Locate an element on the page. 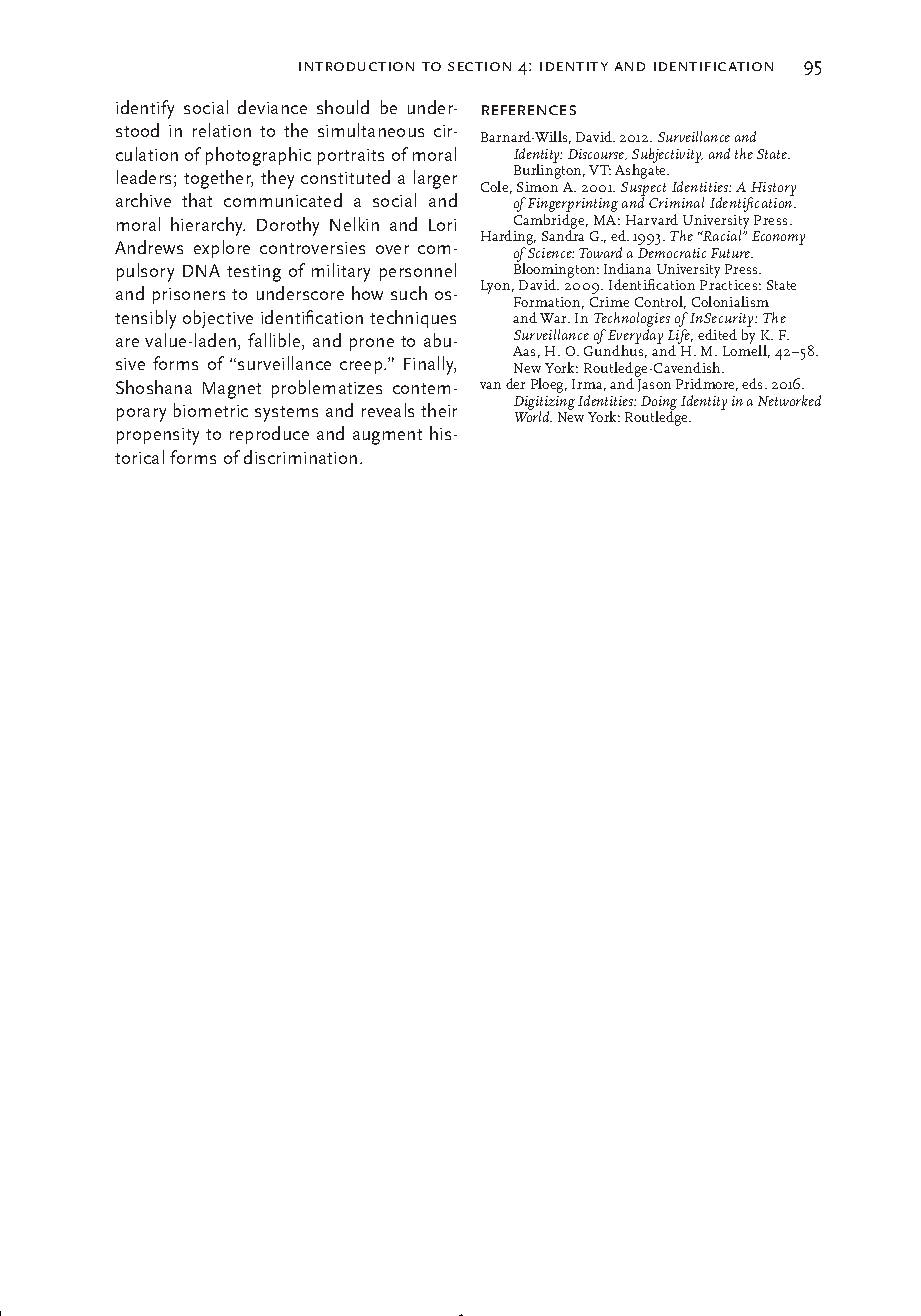  Section is located at coordinates (479, 66).
